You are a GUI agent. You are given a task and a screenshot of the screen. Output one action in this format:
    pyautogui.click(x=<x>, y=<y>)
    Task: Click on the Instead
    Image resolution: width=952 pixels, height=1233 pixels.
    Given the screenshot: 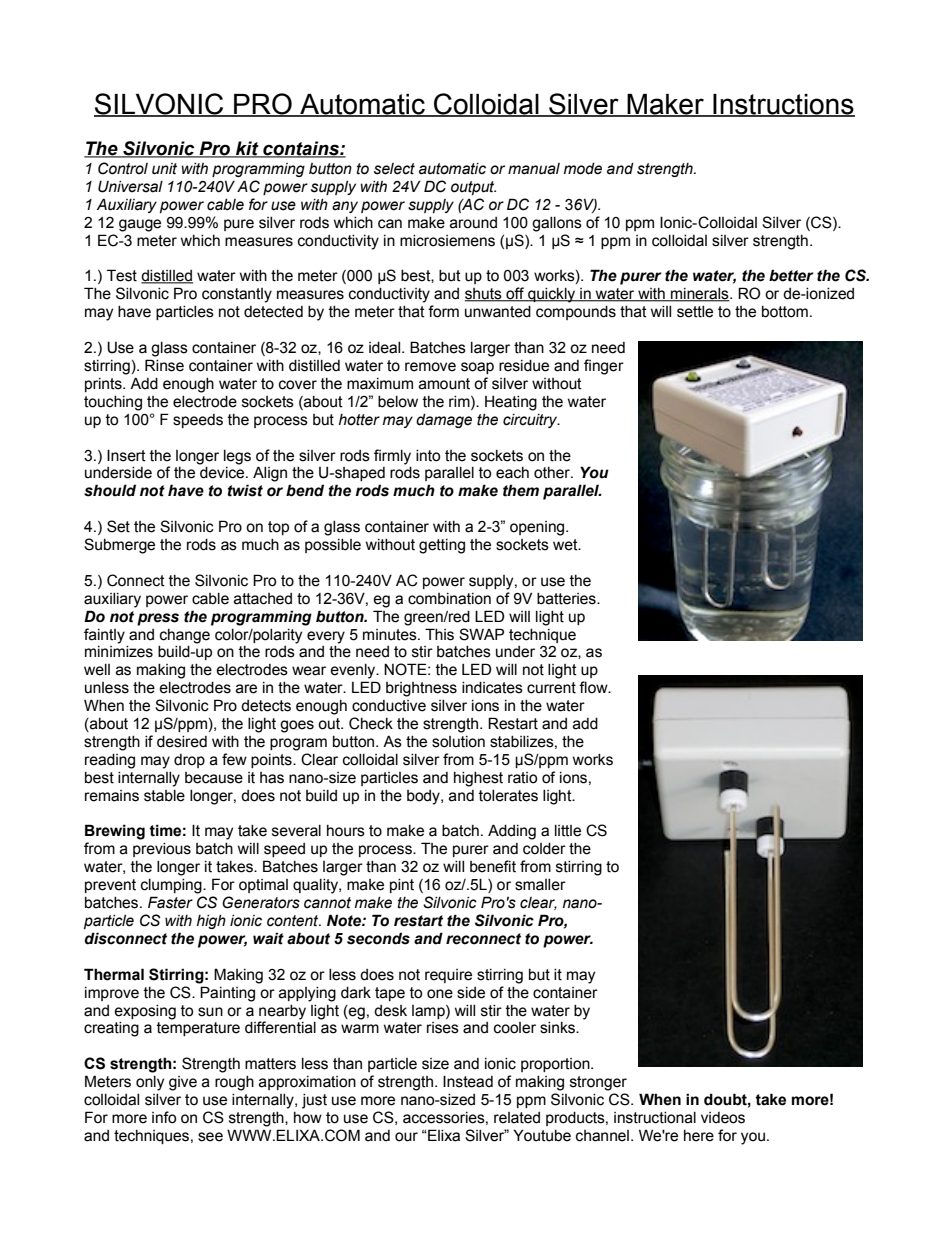 What is the action you would take?
    pyautogui.click(x=468, y=1081)
